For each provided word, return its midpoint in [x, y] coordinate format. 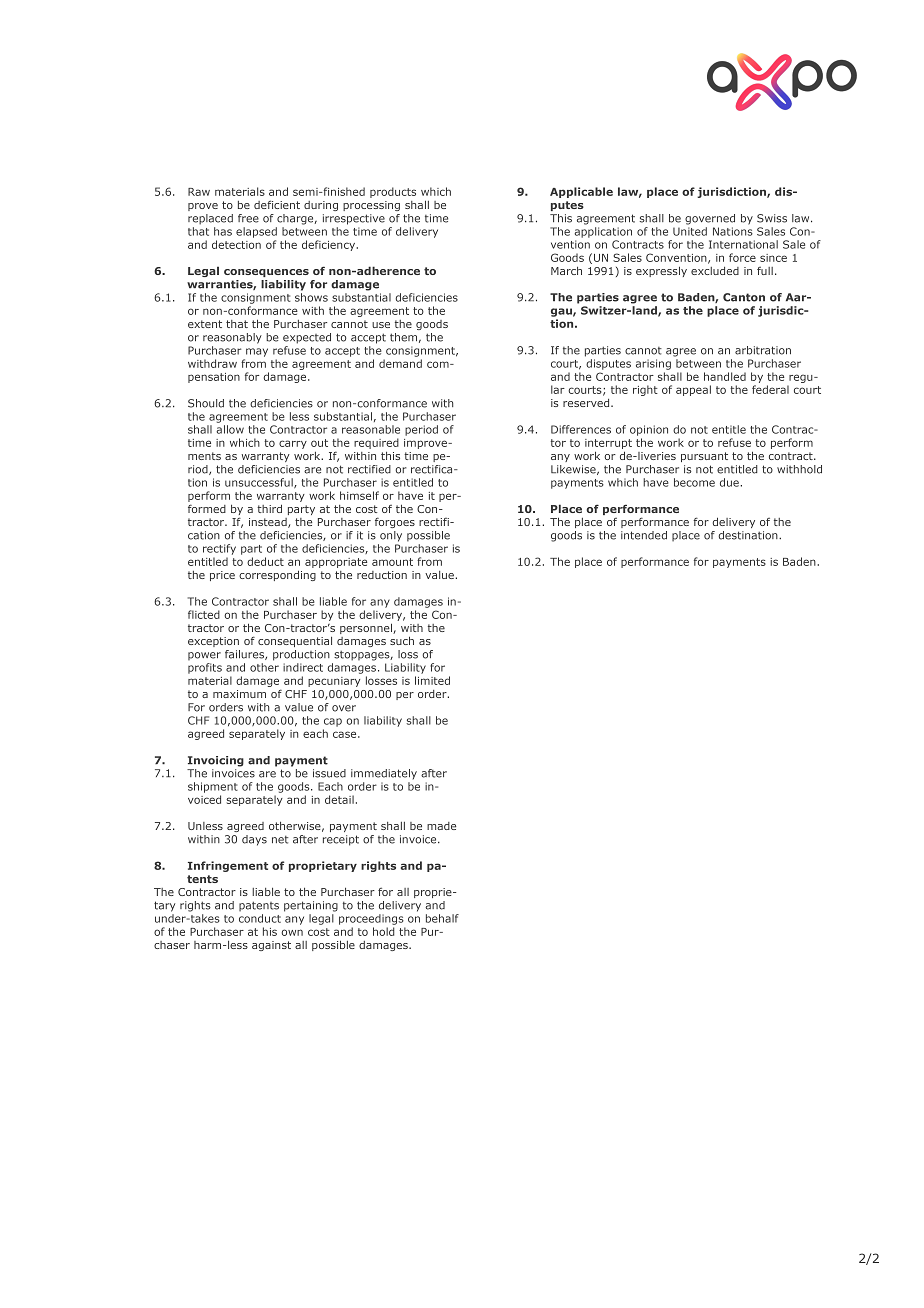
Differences [581, 429]
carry [293, 444]
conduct [260, 918]
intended [644, 535]
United [690, 231]
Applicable [581, 192]
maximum [239, 694]
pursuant [704, 457]
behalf [442, 918]
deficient [277, 204]
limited [432, 680]
